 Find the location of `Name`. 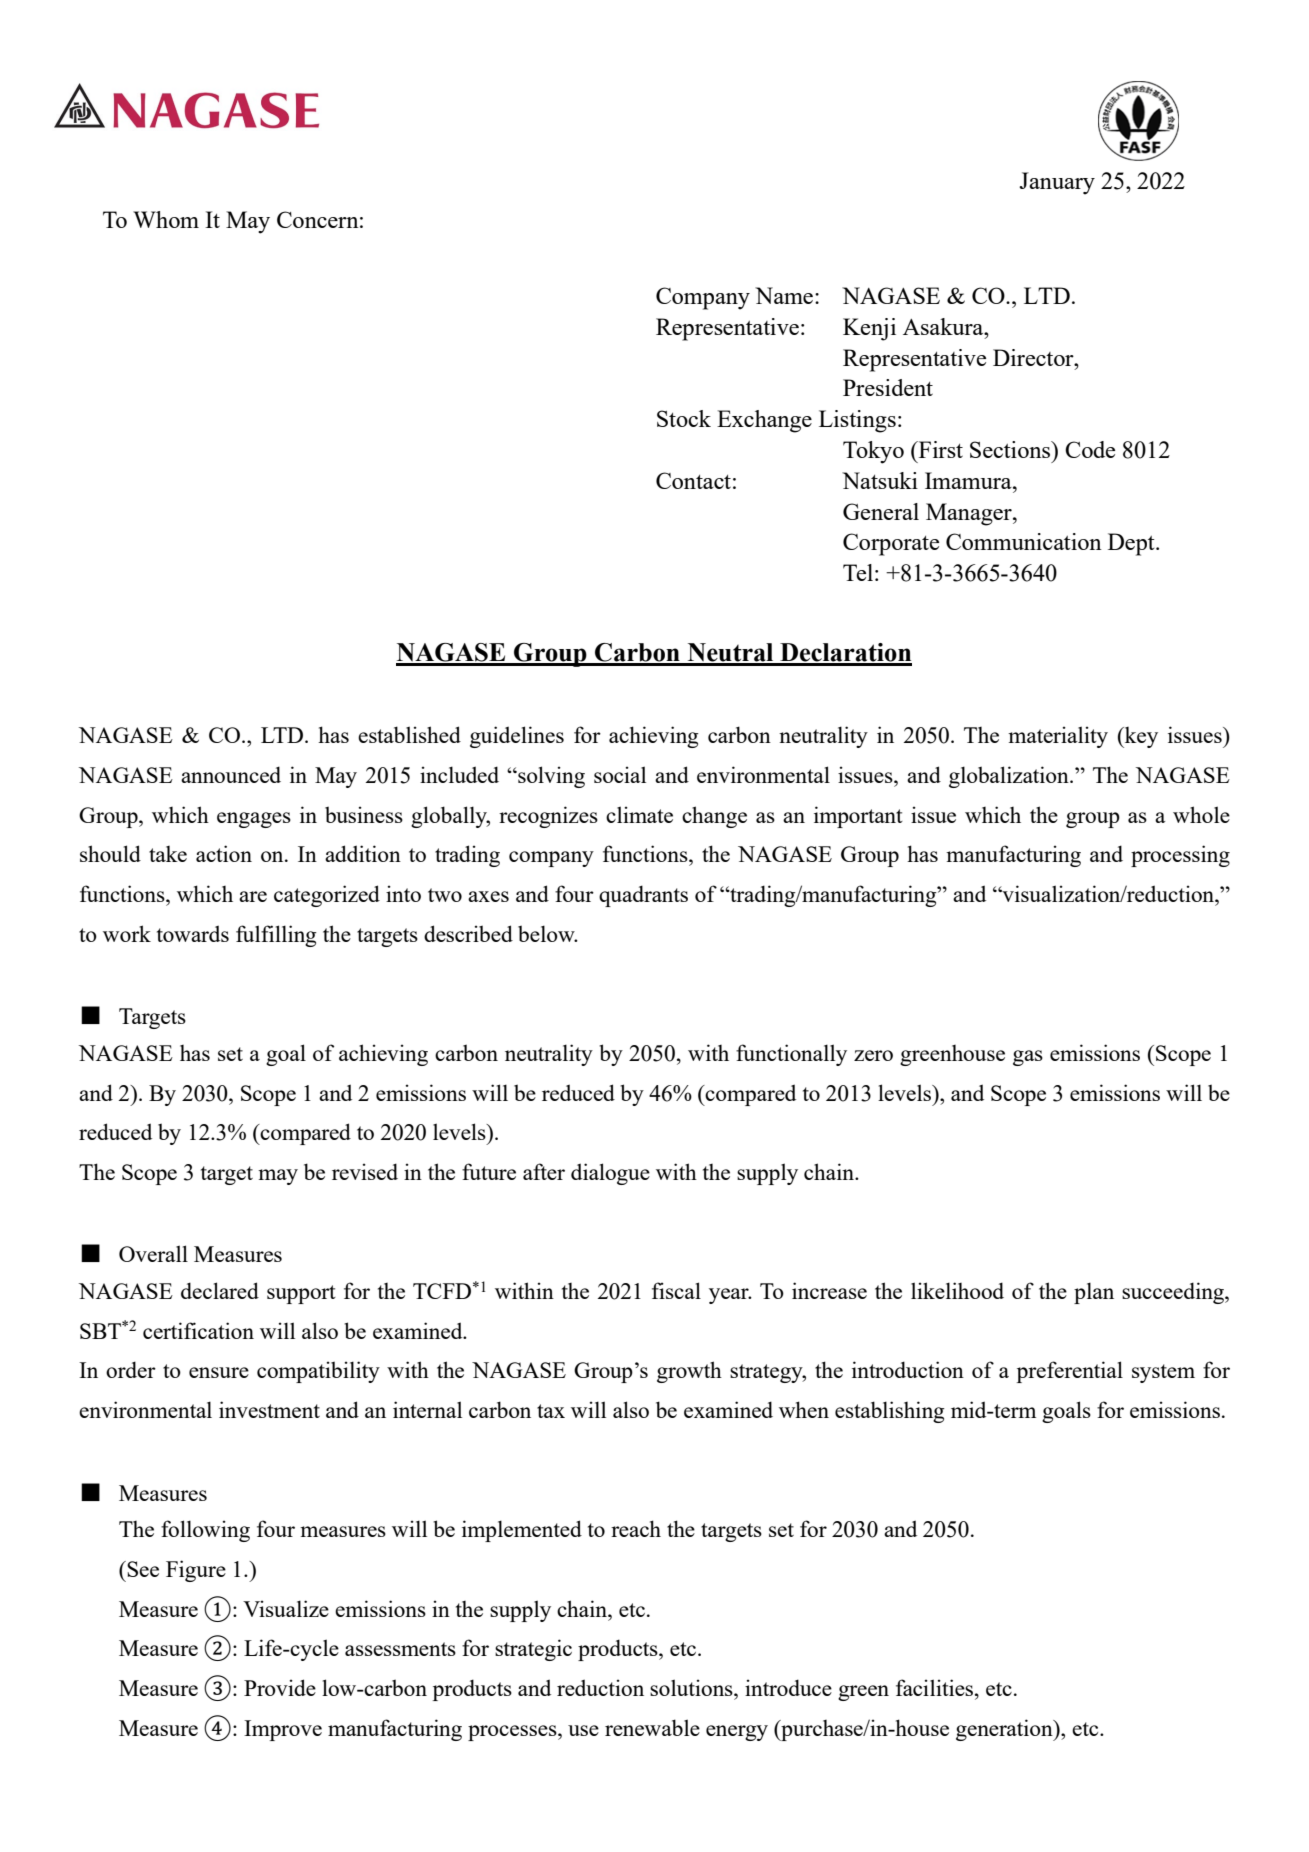

Name is located at coordinates (784, 295).
